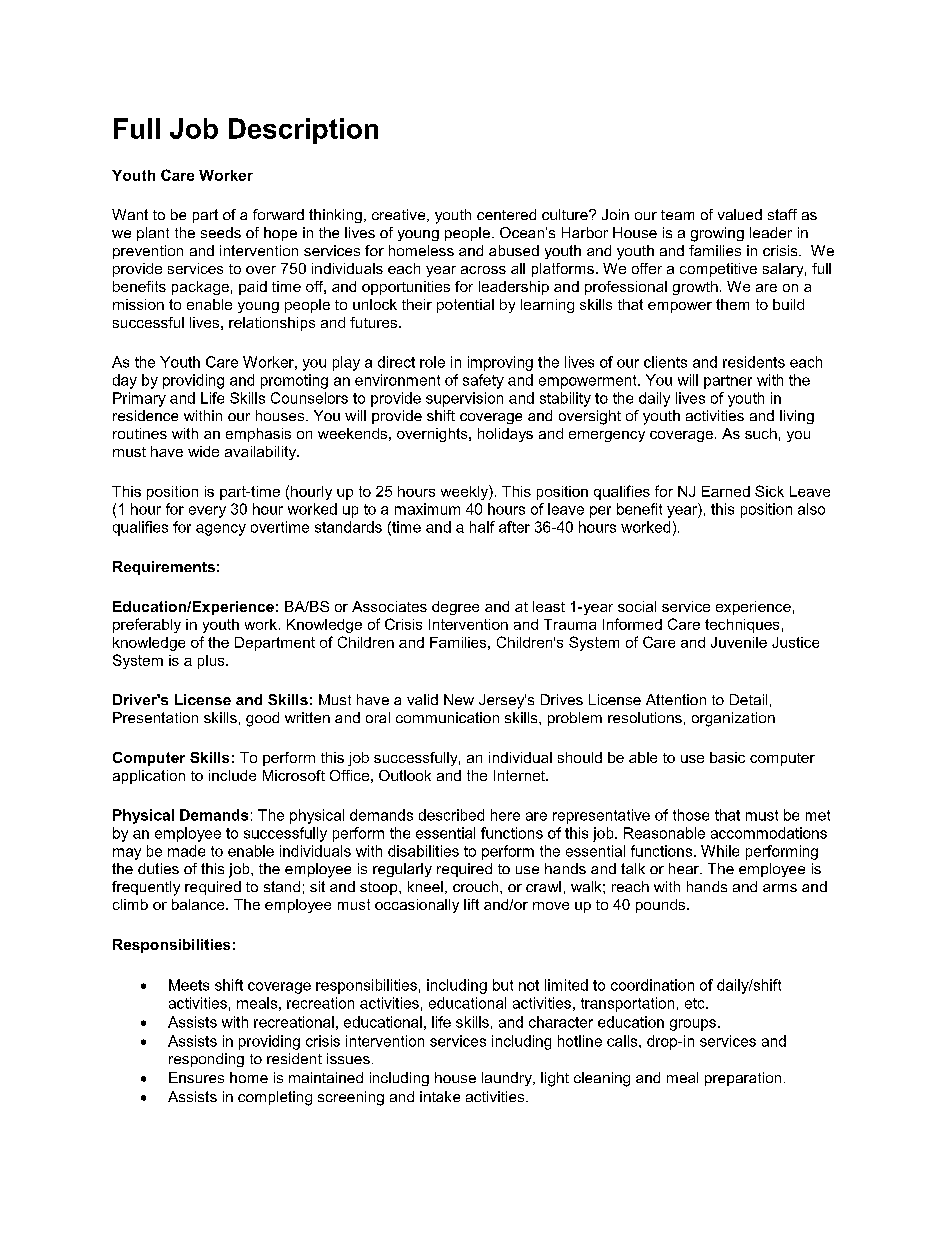 The height and width of the screenshot is (1233, 952). I want to click on improving, so click(500, 363).
